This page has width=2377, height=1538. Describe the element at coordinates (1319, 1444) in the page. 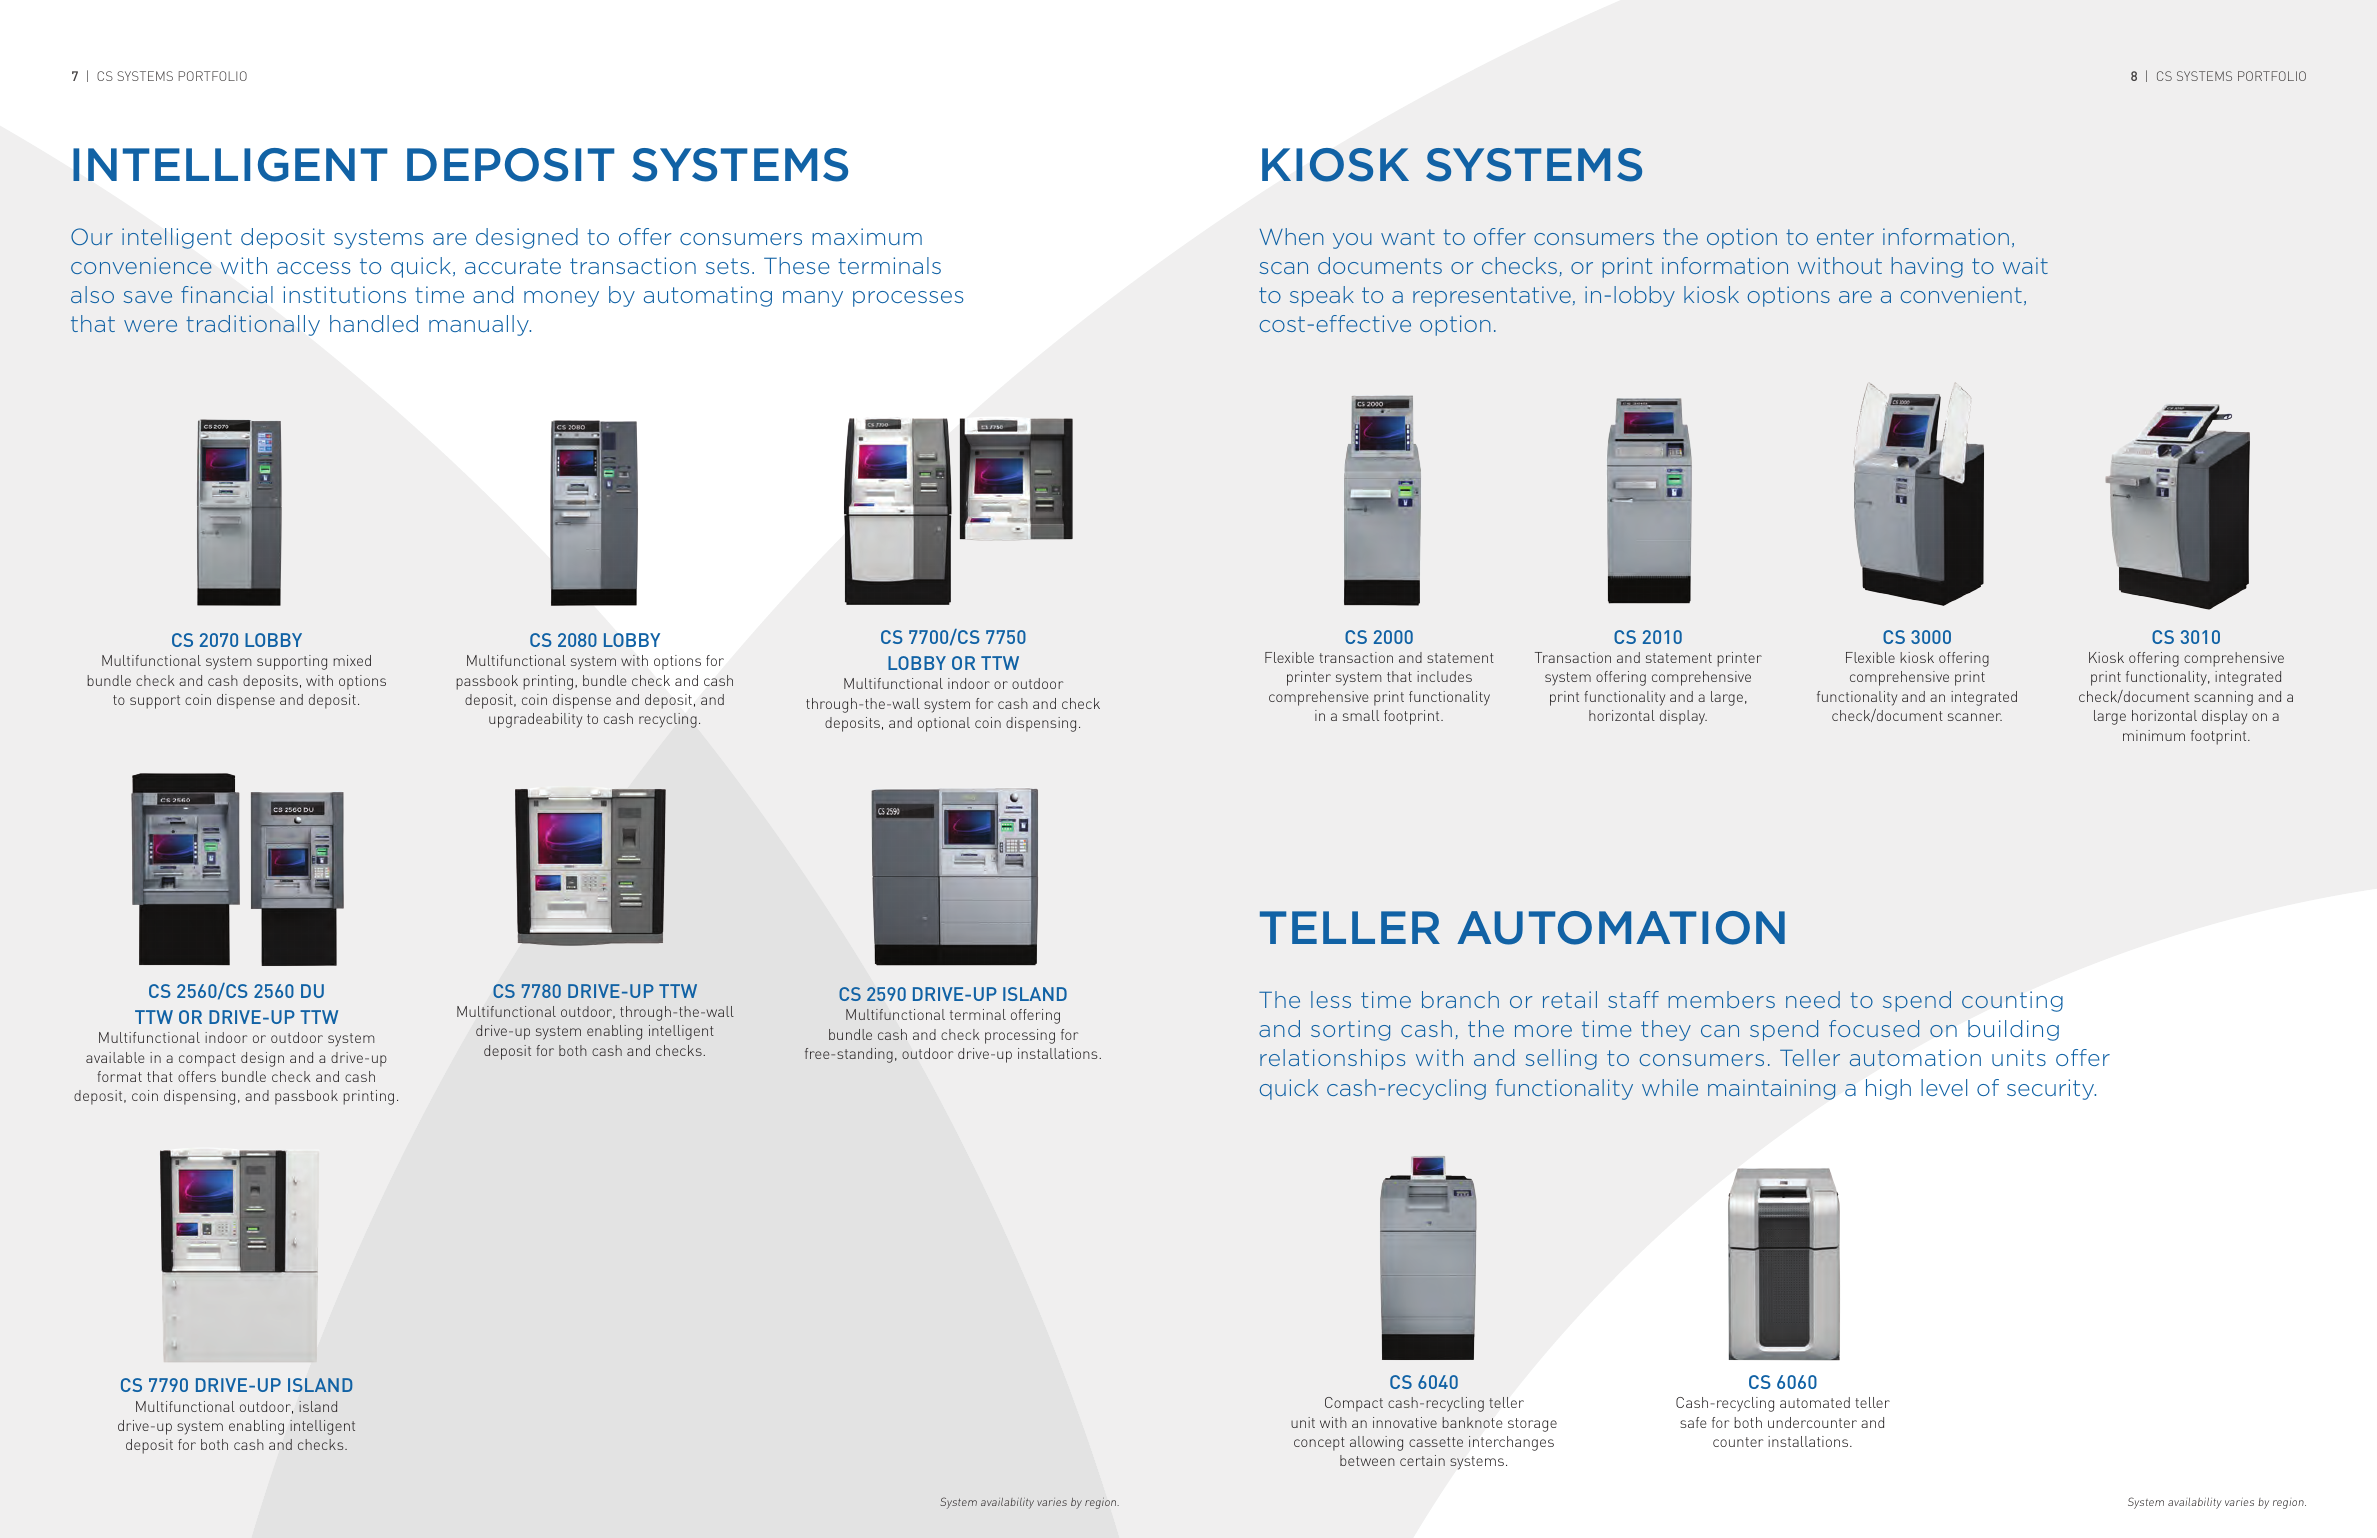

I see `concept` at that location.
